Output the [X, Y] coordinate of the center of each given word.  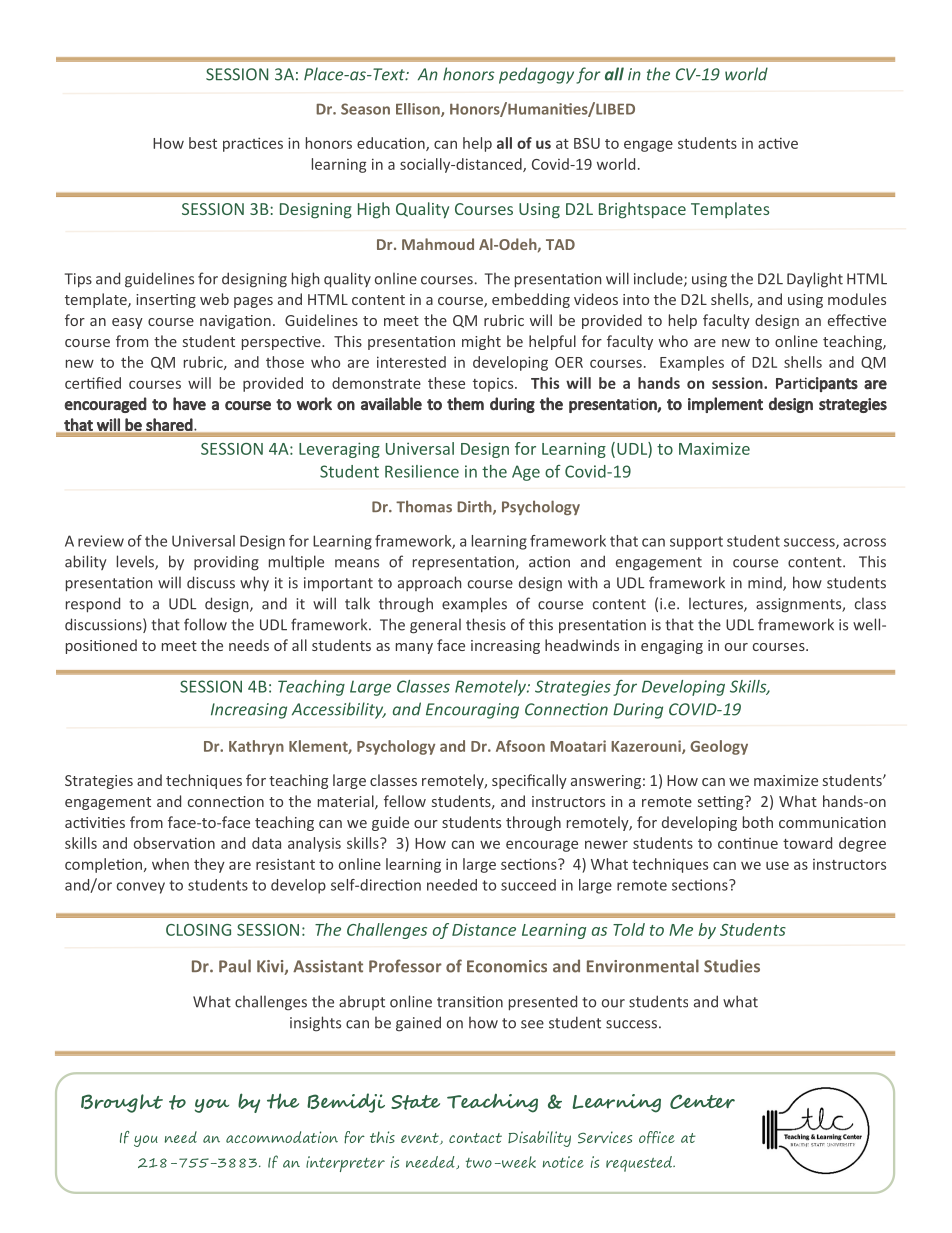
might [481, 342]
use [777, 865]
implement [725, 405]
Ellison [419, 110]
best [203, 143]
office [657, 1137]
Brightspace [642, 210]
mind [766, 584]
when [170, 864]
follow [205, 624]
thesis [486, 624]
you [146, 1141]
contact [475, 1138]
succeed [528, 885]
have [189, 403]
